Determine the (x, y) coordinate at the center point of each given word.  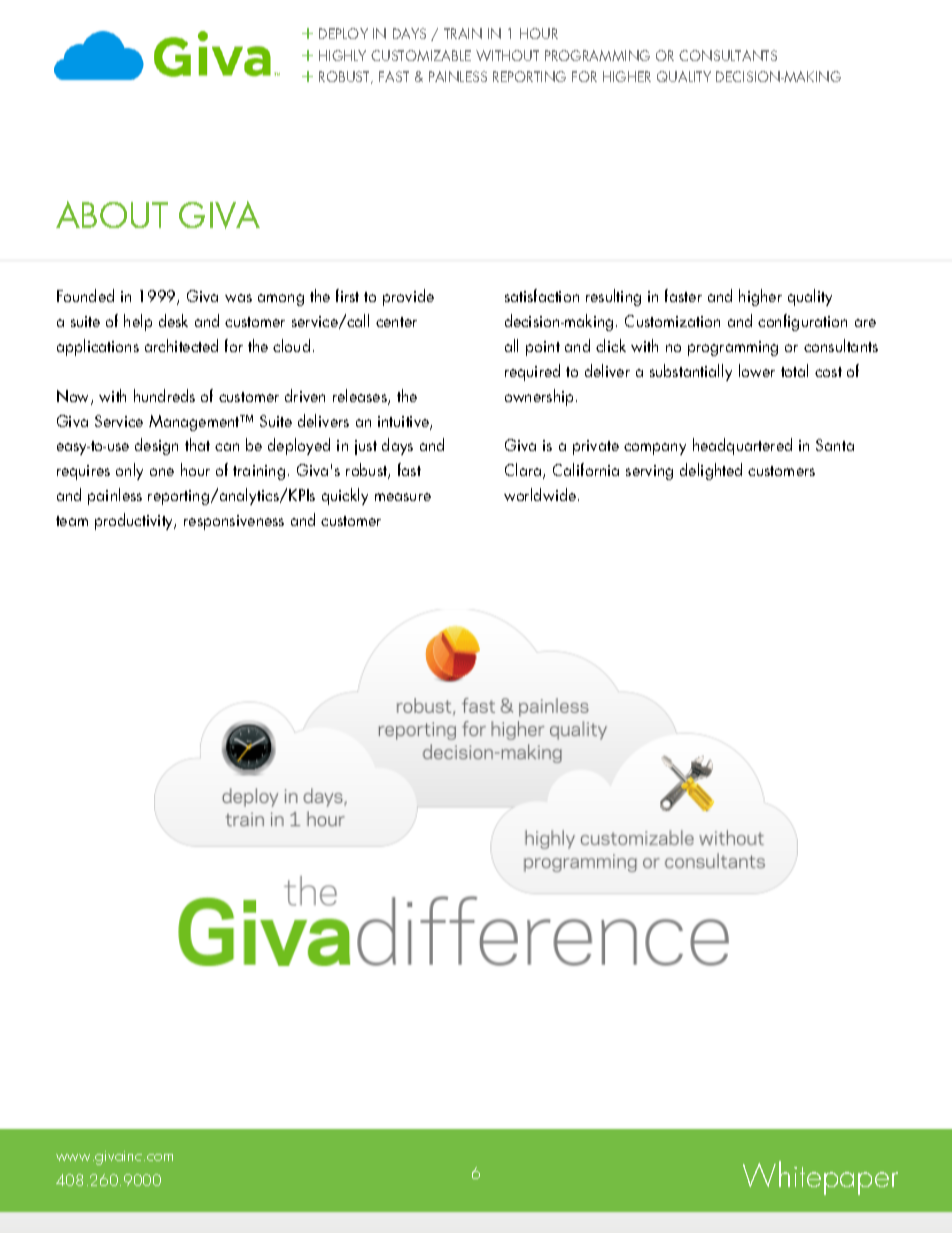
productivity (135, 521)
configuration (802, 322)
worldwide (540, 494)
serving (649, 472)
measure (403, 497)
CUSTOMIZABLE (421, 55)
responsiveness (234, 522)
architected (181, 345)
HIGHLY (342, 55)
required (532, 372)
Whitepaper (820, 1178)
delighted (711, 471)
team (72, 521)
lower (757, 370)
